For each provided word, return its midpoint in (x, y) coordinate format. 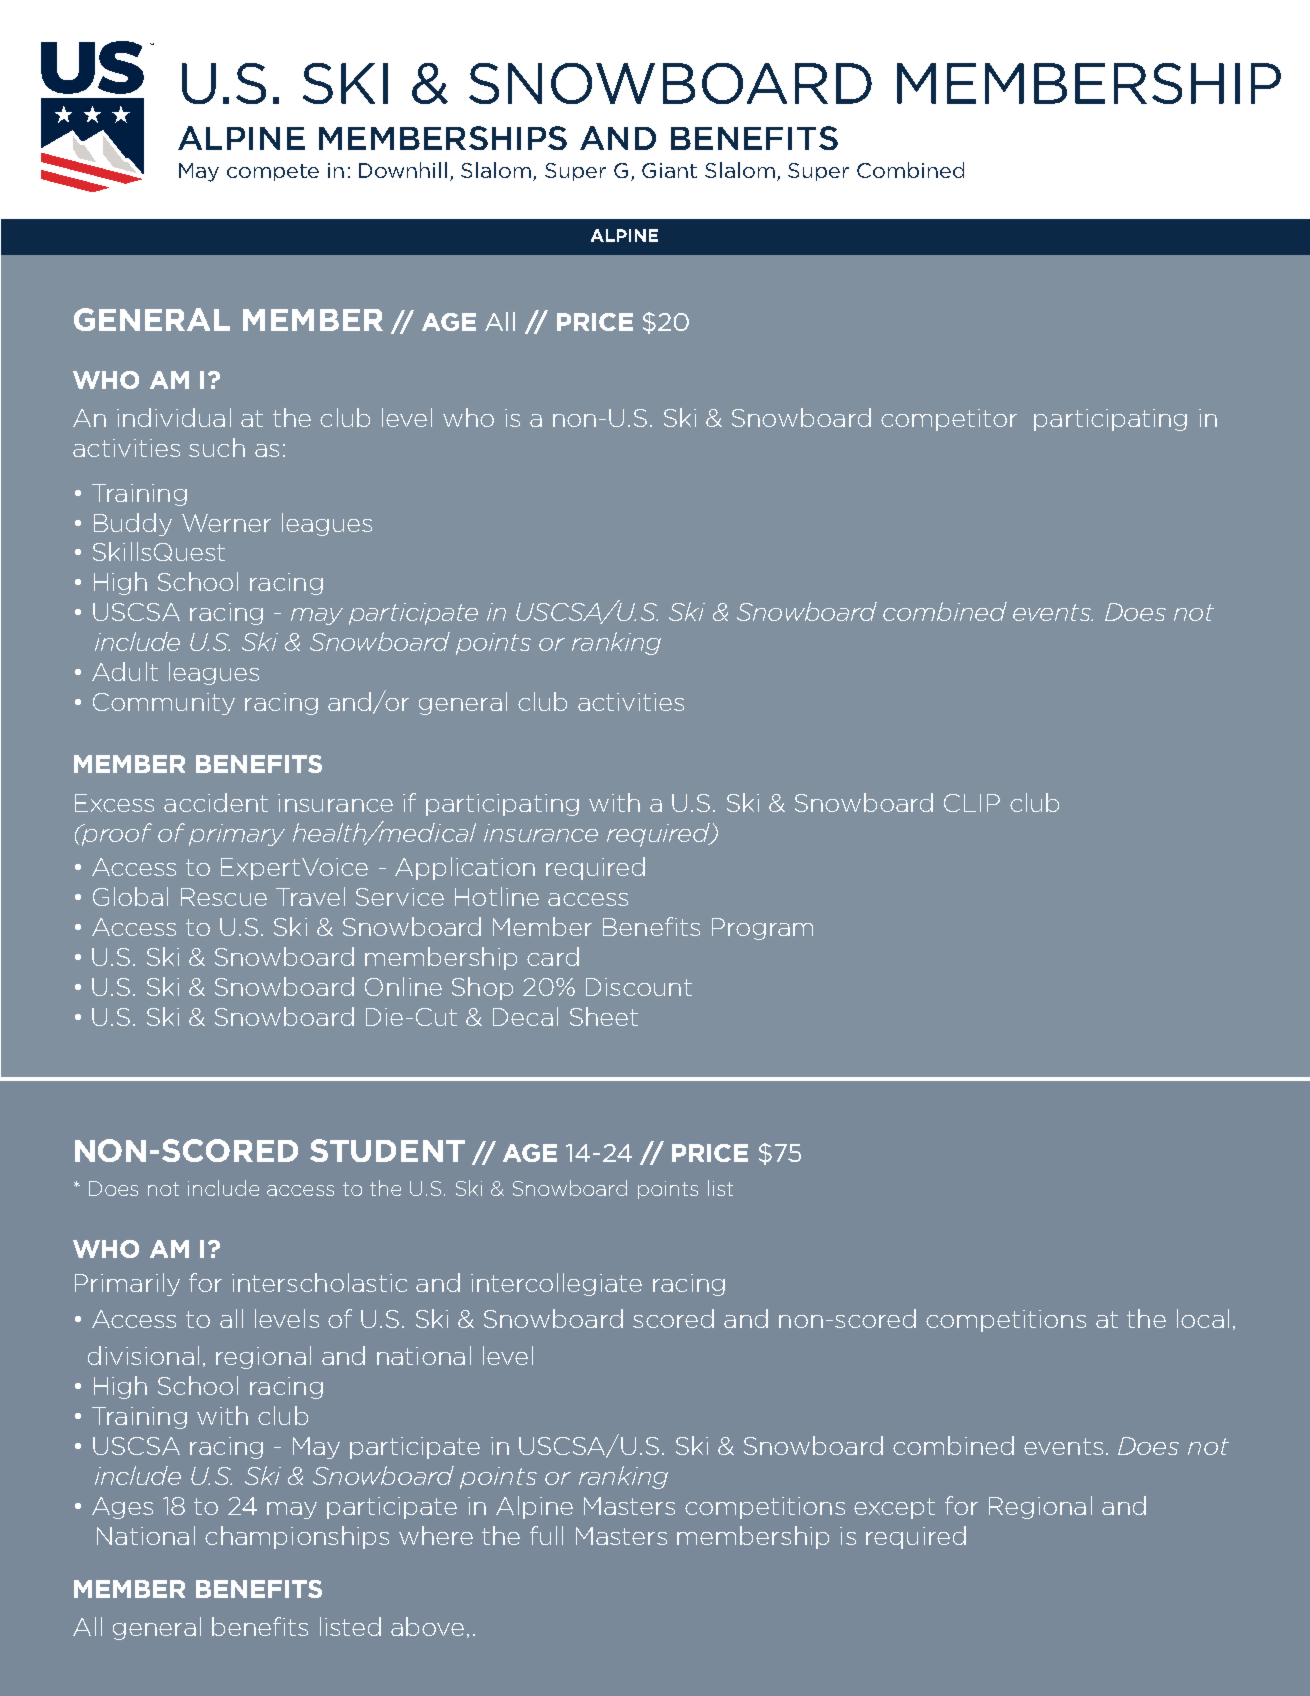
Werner (226, 523)
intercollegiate (556, 1284)
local (1203, 1318)
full (546, 1535)
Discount (639, 987)
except (894, 1508)
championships (297, 1537)
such (217, 447)
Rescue (224, 897)
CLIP (972, 803)
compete (273, 172)
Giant (669, 170)
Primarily (127, 1284)
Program (762, 929)
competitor (949, 420)
